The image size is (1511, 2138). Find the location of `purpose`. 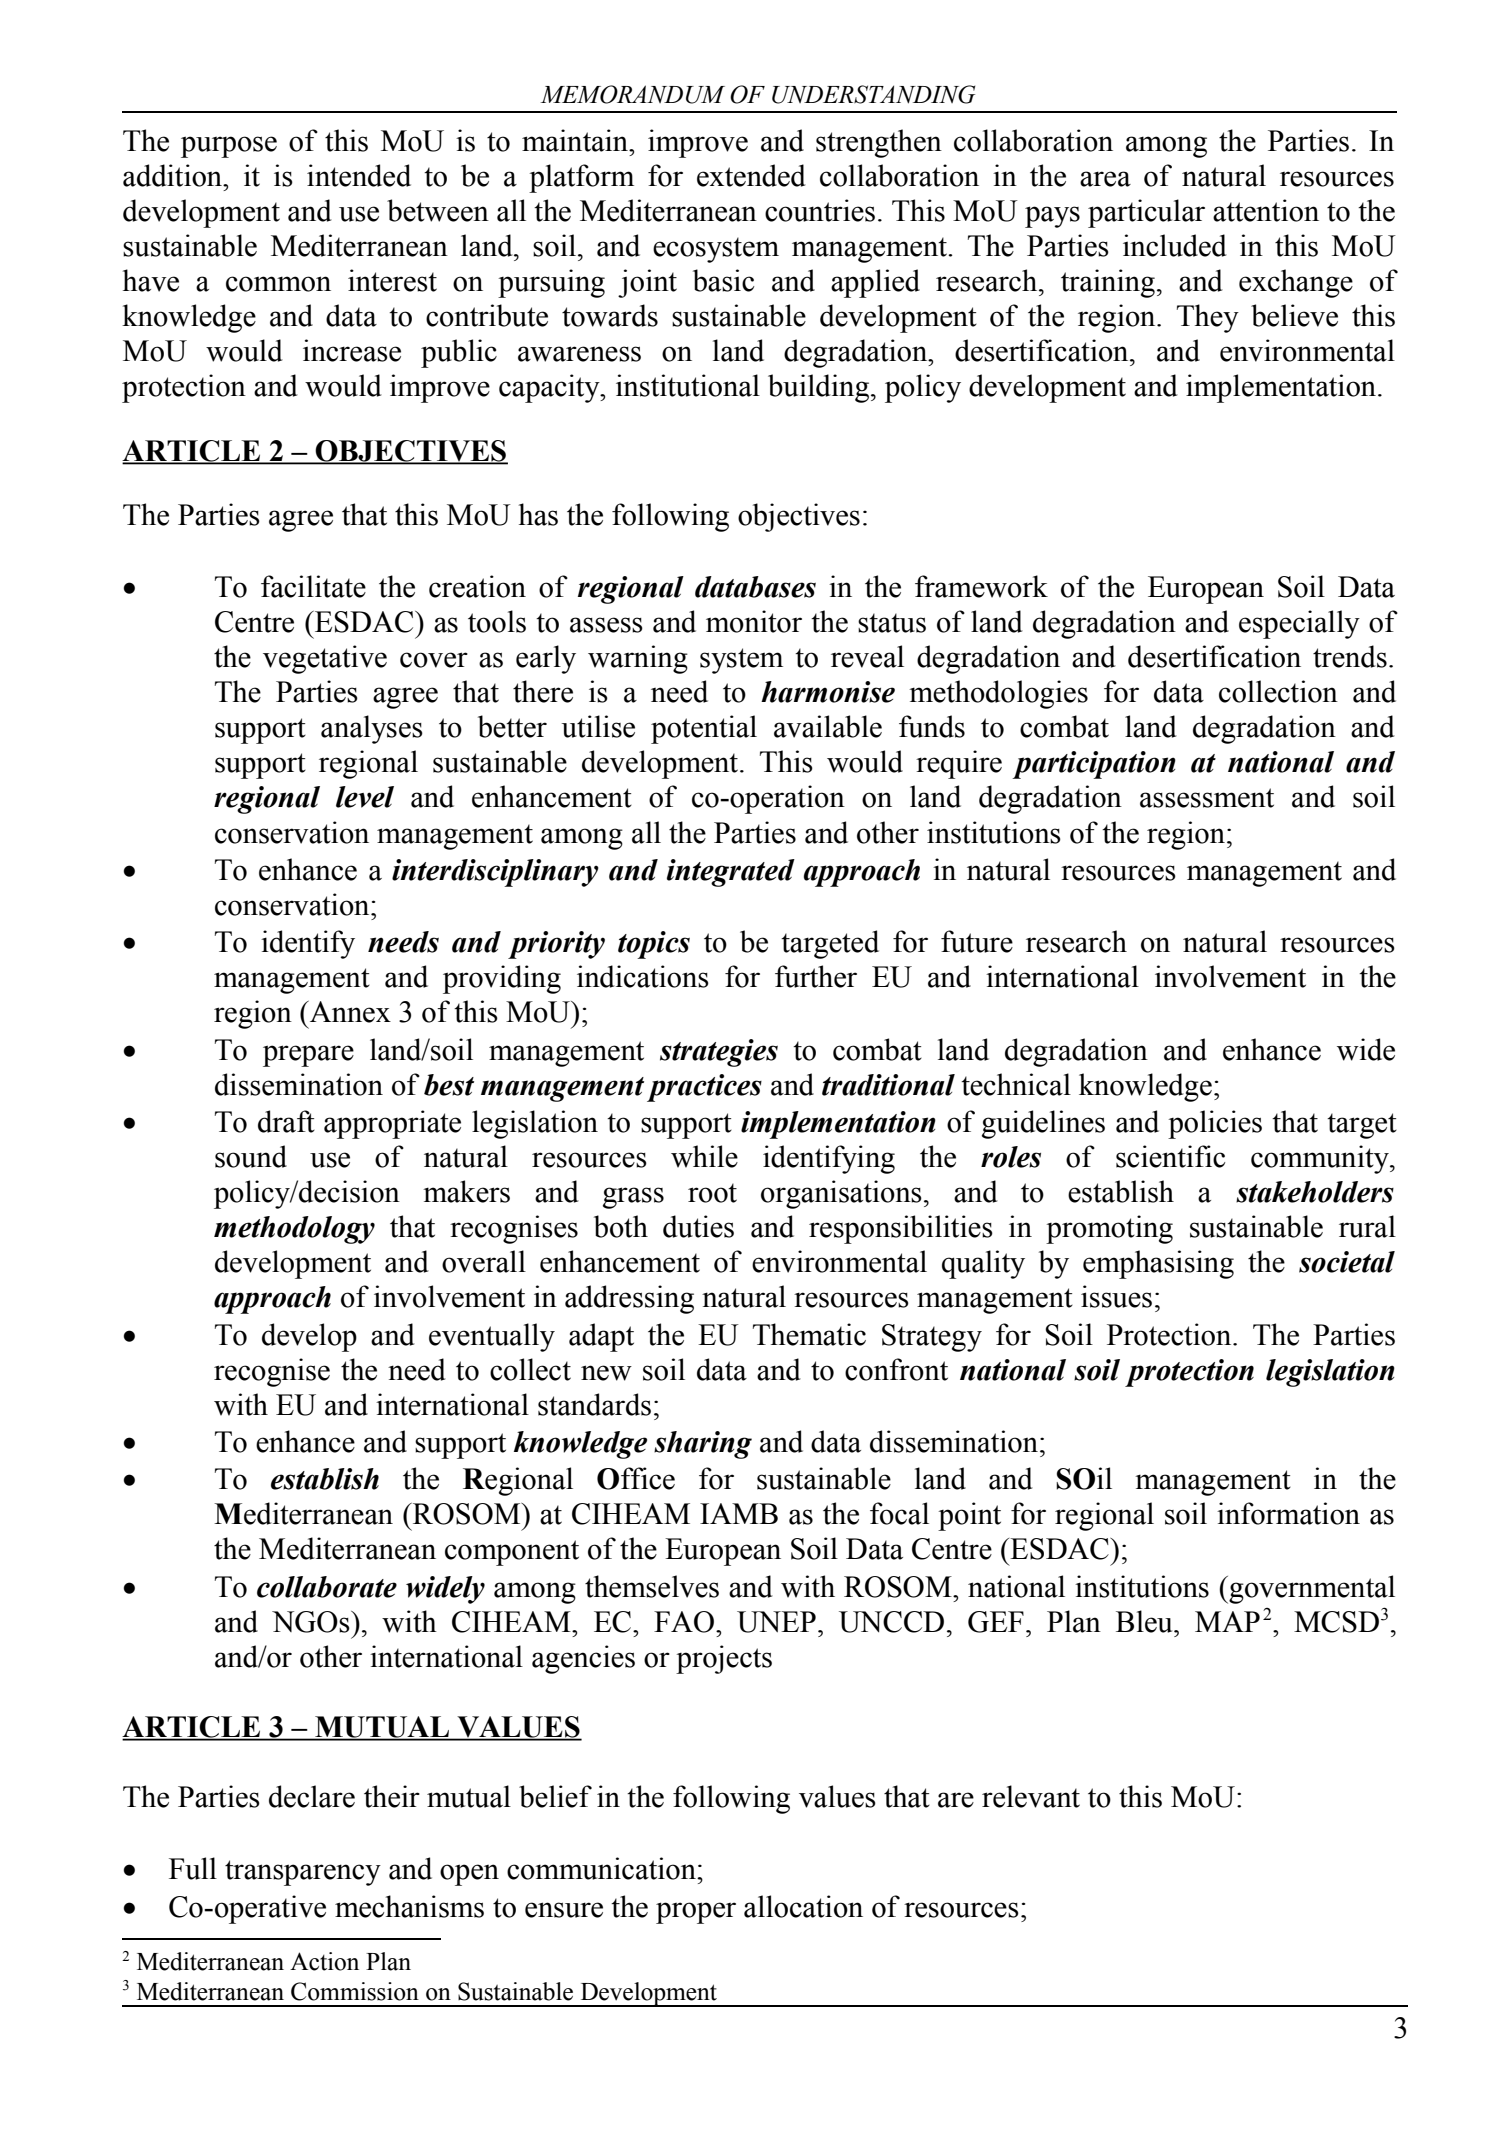

purpose is located at coordinates (229, 147).
